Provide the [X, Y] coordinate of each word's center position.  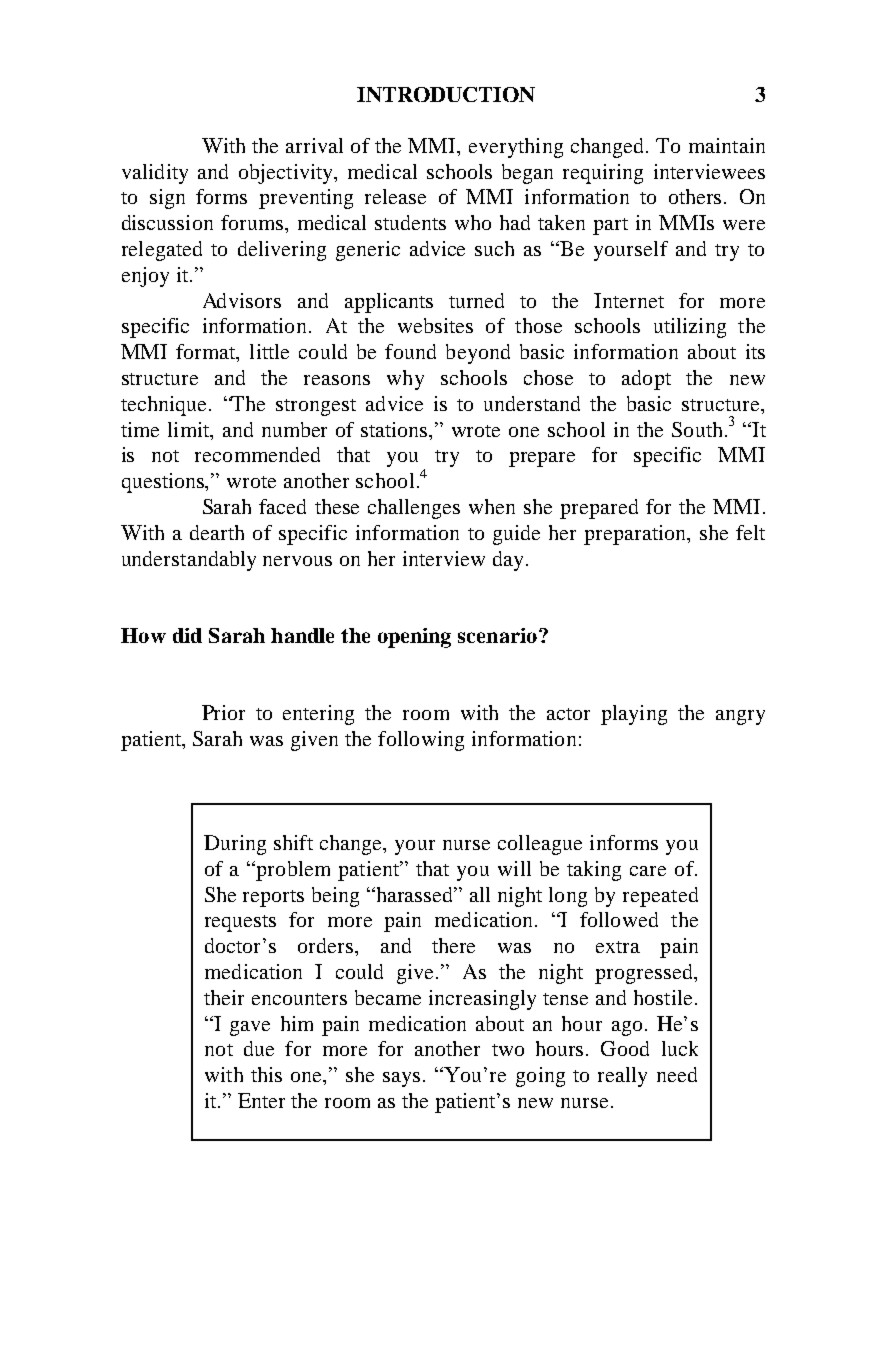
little [269, 351]
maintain [727, 145]
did [187, 635]
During [235, 845]
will [514, 868]
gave [250, 1028]
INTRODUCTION [446, 94]
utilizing [690, 328]
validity [155, 174]
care [648, 871]
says [401, 1079]
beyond [478, 354]
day [510, 561]
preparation [636, 535]
